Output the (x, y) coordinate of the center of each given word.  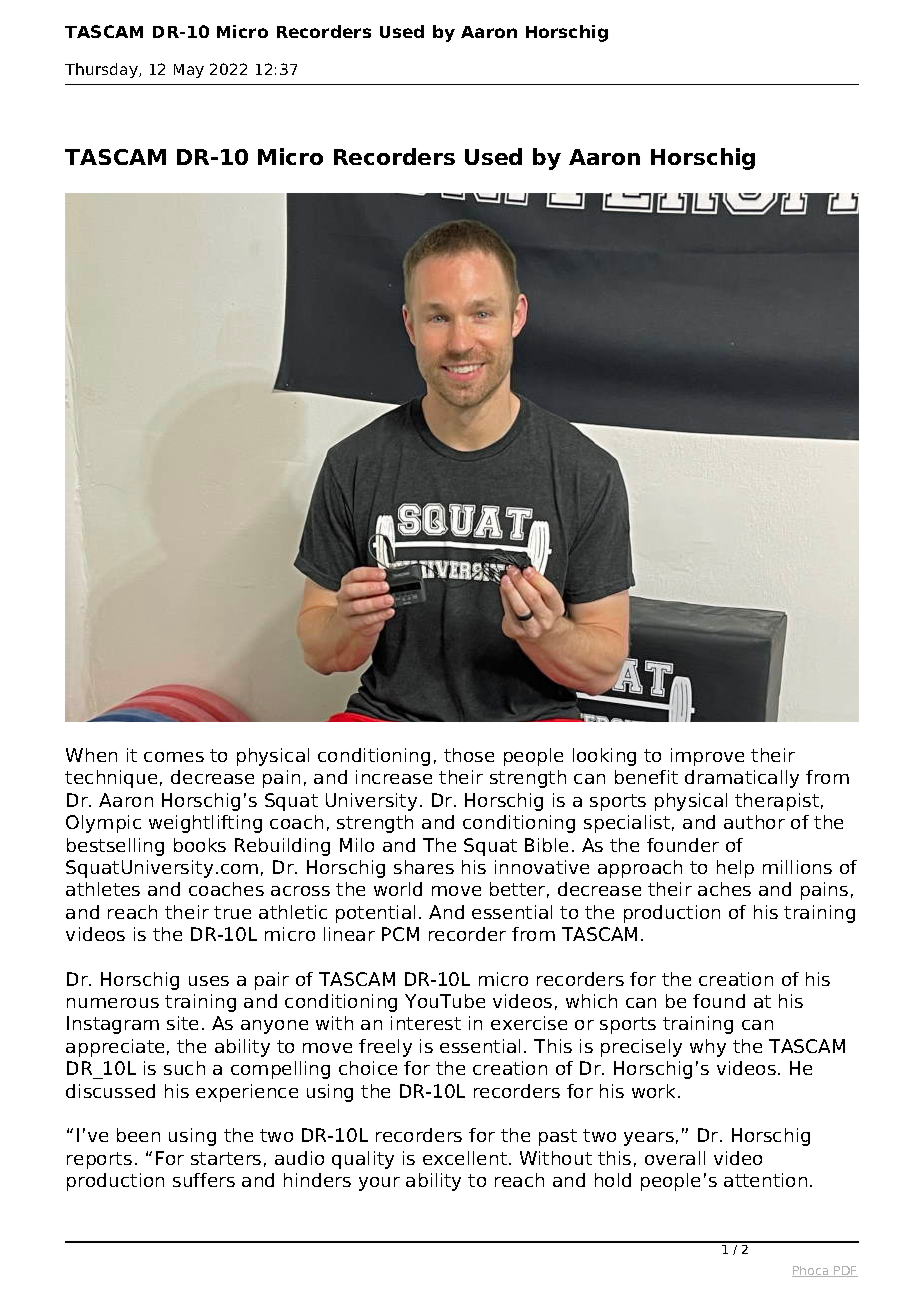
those (469, 755)
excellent (465, 1158)
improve (707, 757)
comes (174, 757)
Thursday (102, 70)
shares (424, 867)
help (735, 869)
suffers (204, 1180)
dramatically (742, 779)
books (200, 845)
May (189, 71)
